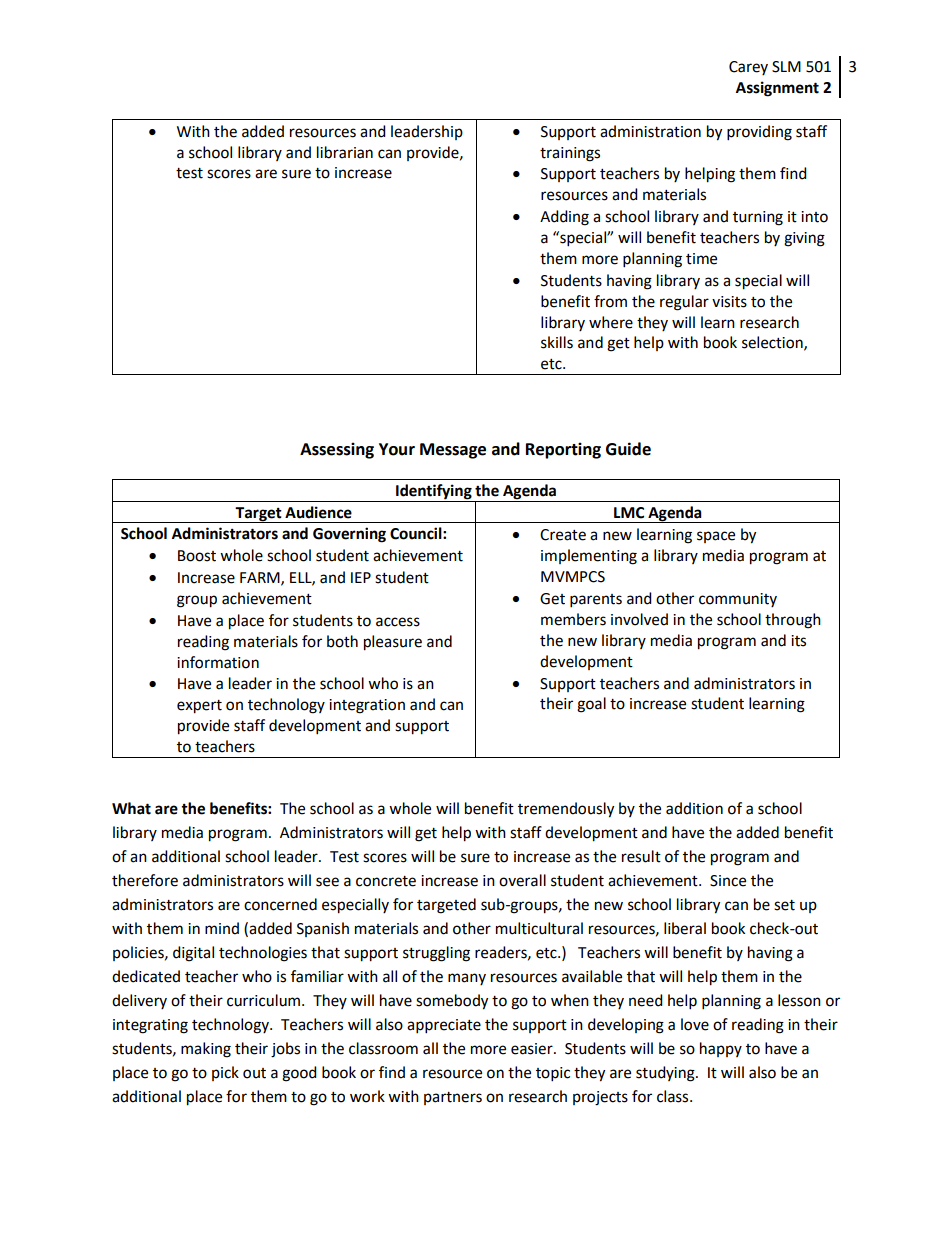  I want to click on pick, so click(225, 1073).
